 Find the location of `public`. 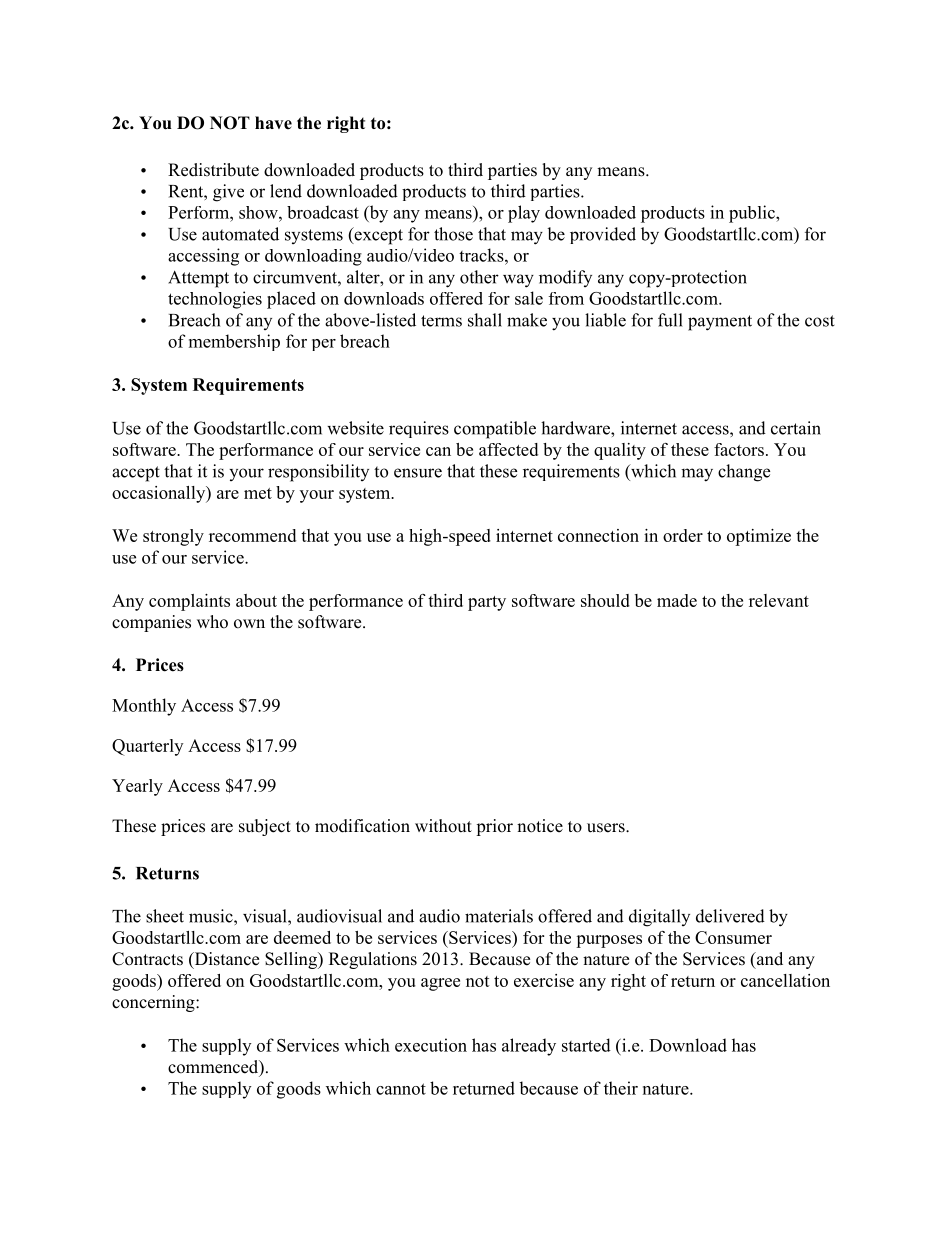

public is located at coordinates (753, 214).
